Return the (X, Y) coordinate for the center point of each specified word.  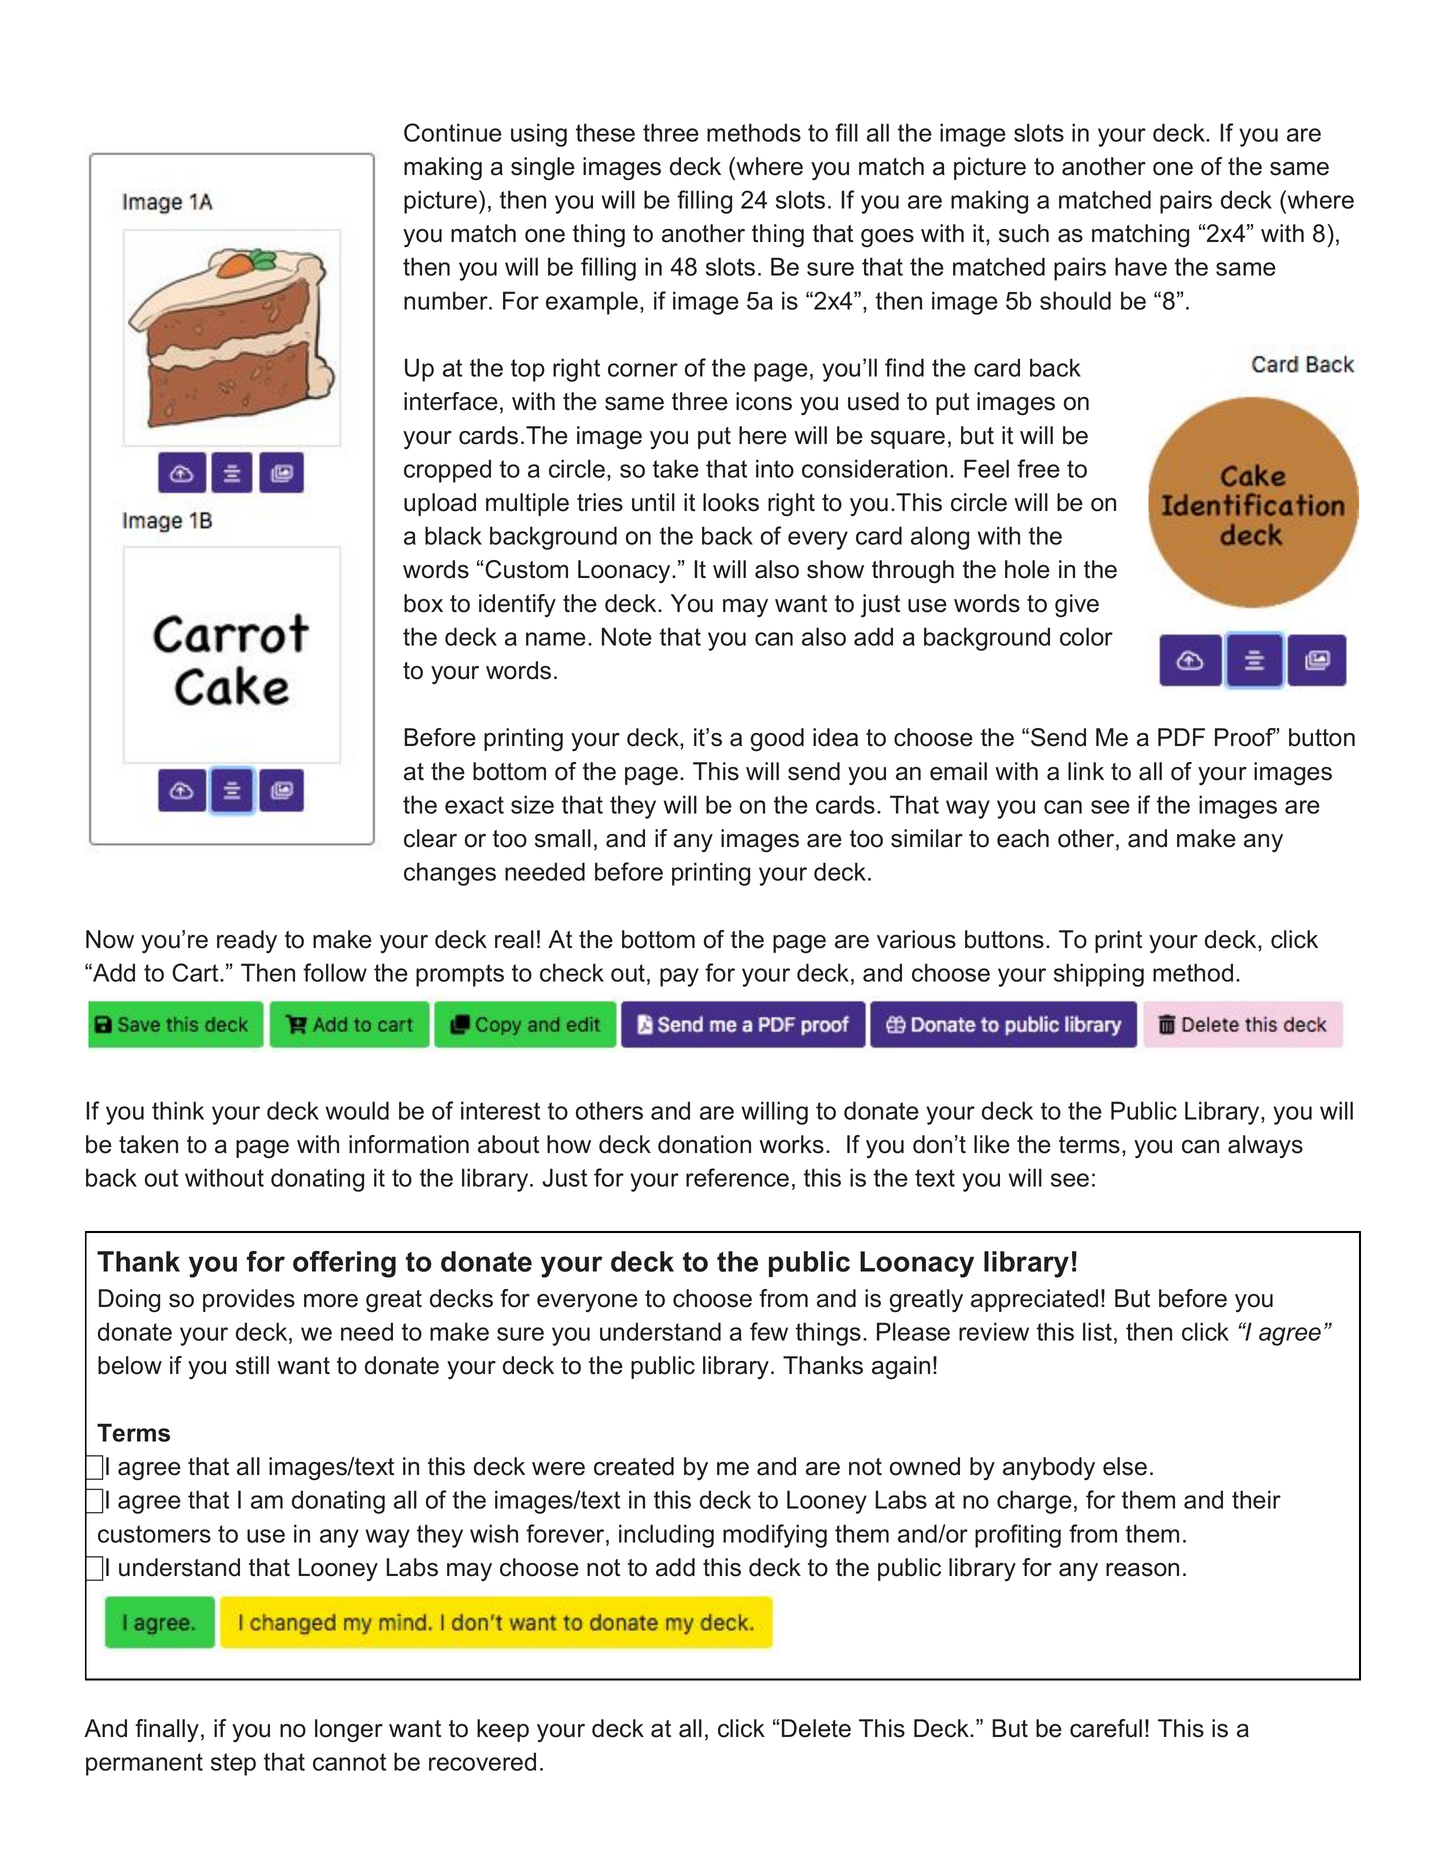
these (605, 132)
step (233, 1764)
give (1077, 605)
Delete (816, 1728)
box (423, 603)
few (769, 1331)
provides (249, 1300)
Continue (453, 132)
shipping (1099, 975)
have (1141, 266)
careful (1106, 1728)
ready (247, 941)
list (1097, 1331)
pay (679, 977)
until (653, 502)
